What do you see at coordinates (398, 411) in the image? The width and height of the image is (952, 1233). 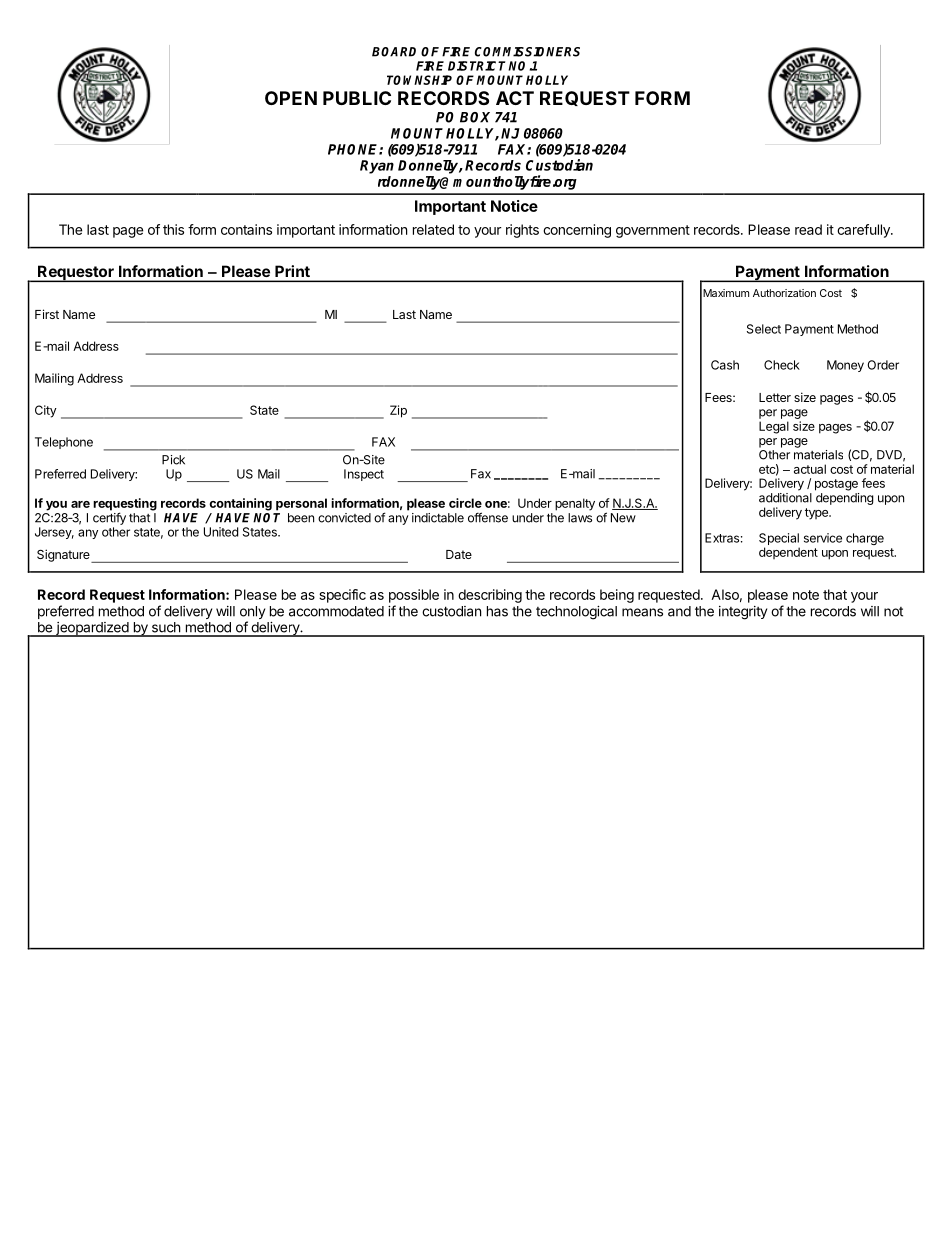 I see `Zip` at bounding box center [398, 411].
